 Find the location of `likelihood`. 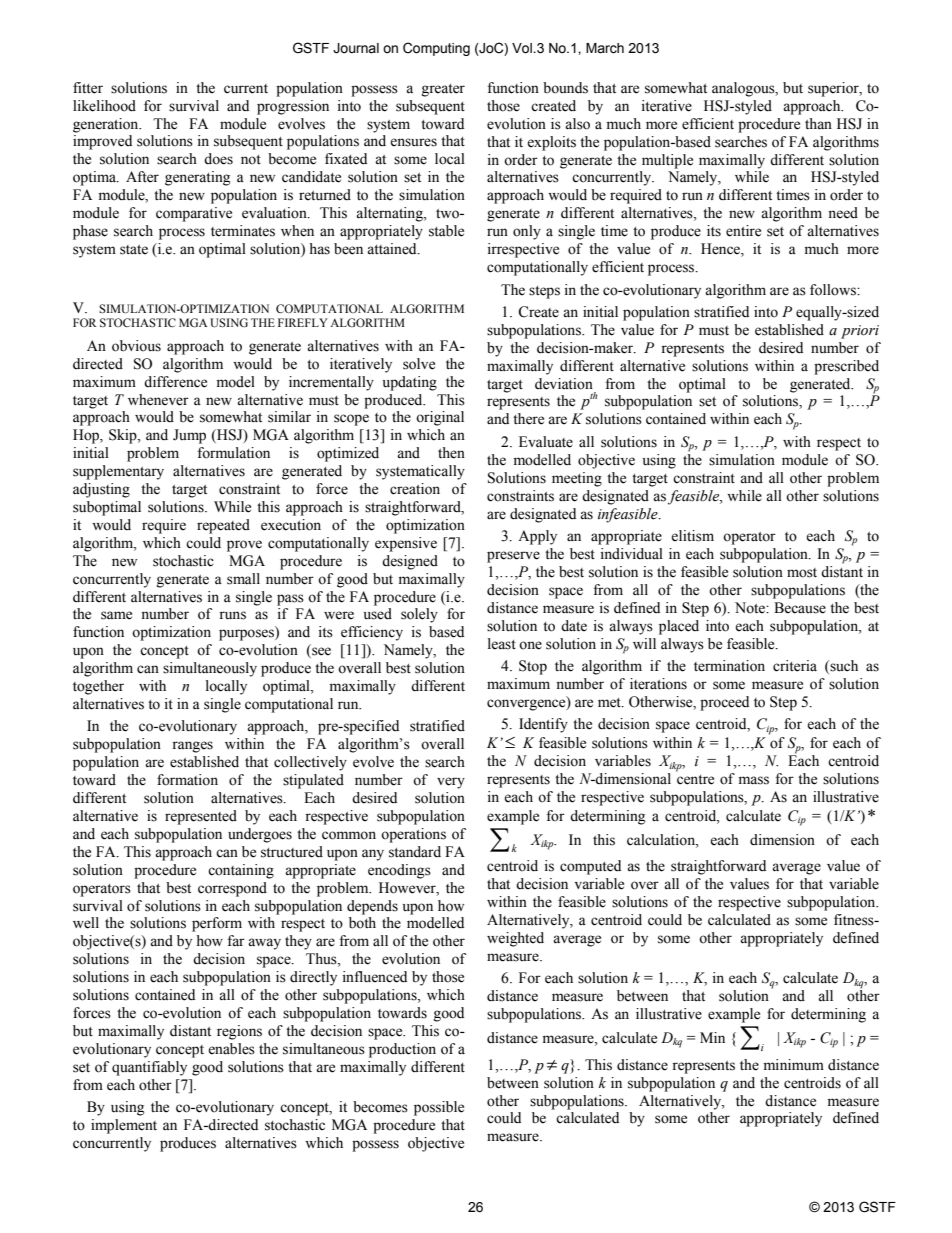

likelihood is located at coordinates (104, 106).
